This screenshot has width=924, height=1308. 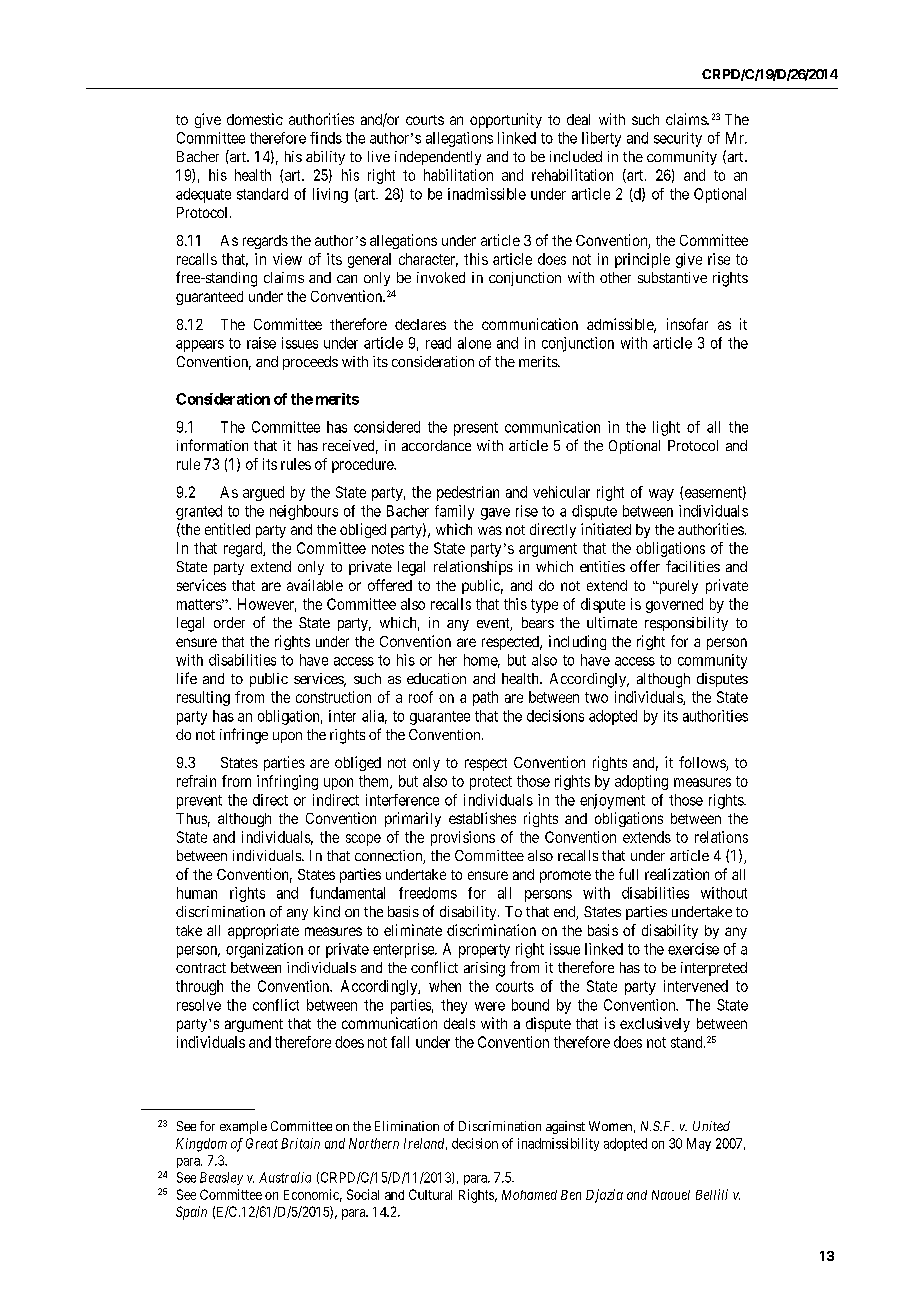 What do you see at coordinates (438, 158) in the screenshot?
I see `independently` at bounding box center [438, 158].
